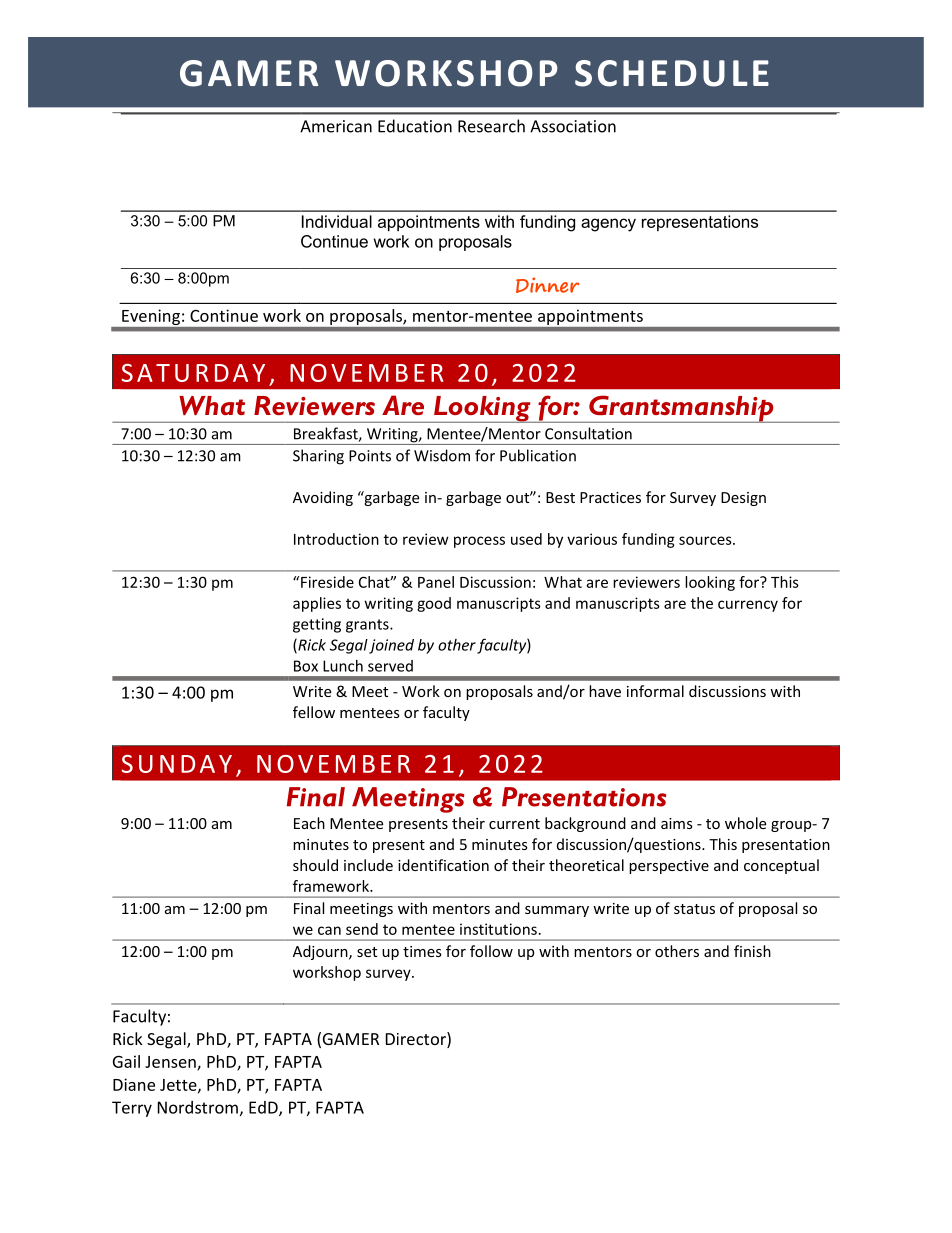 Image resolution: width=952 pixels, height=1233 pixels. Describe the element at coordinates (672, 73) in the page. I see `SCHEDULE` at that location.
